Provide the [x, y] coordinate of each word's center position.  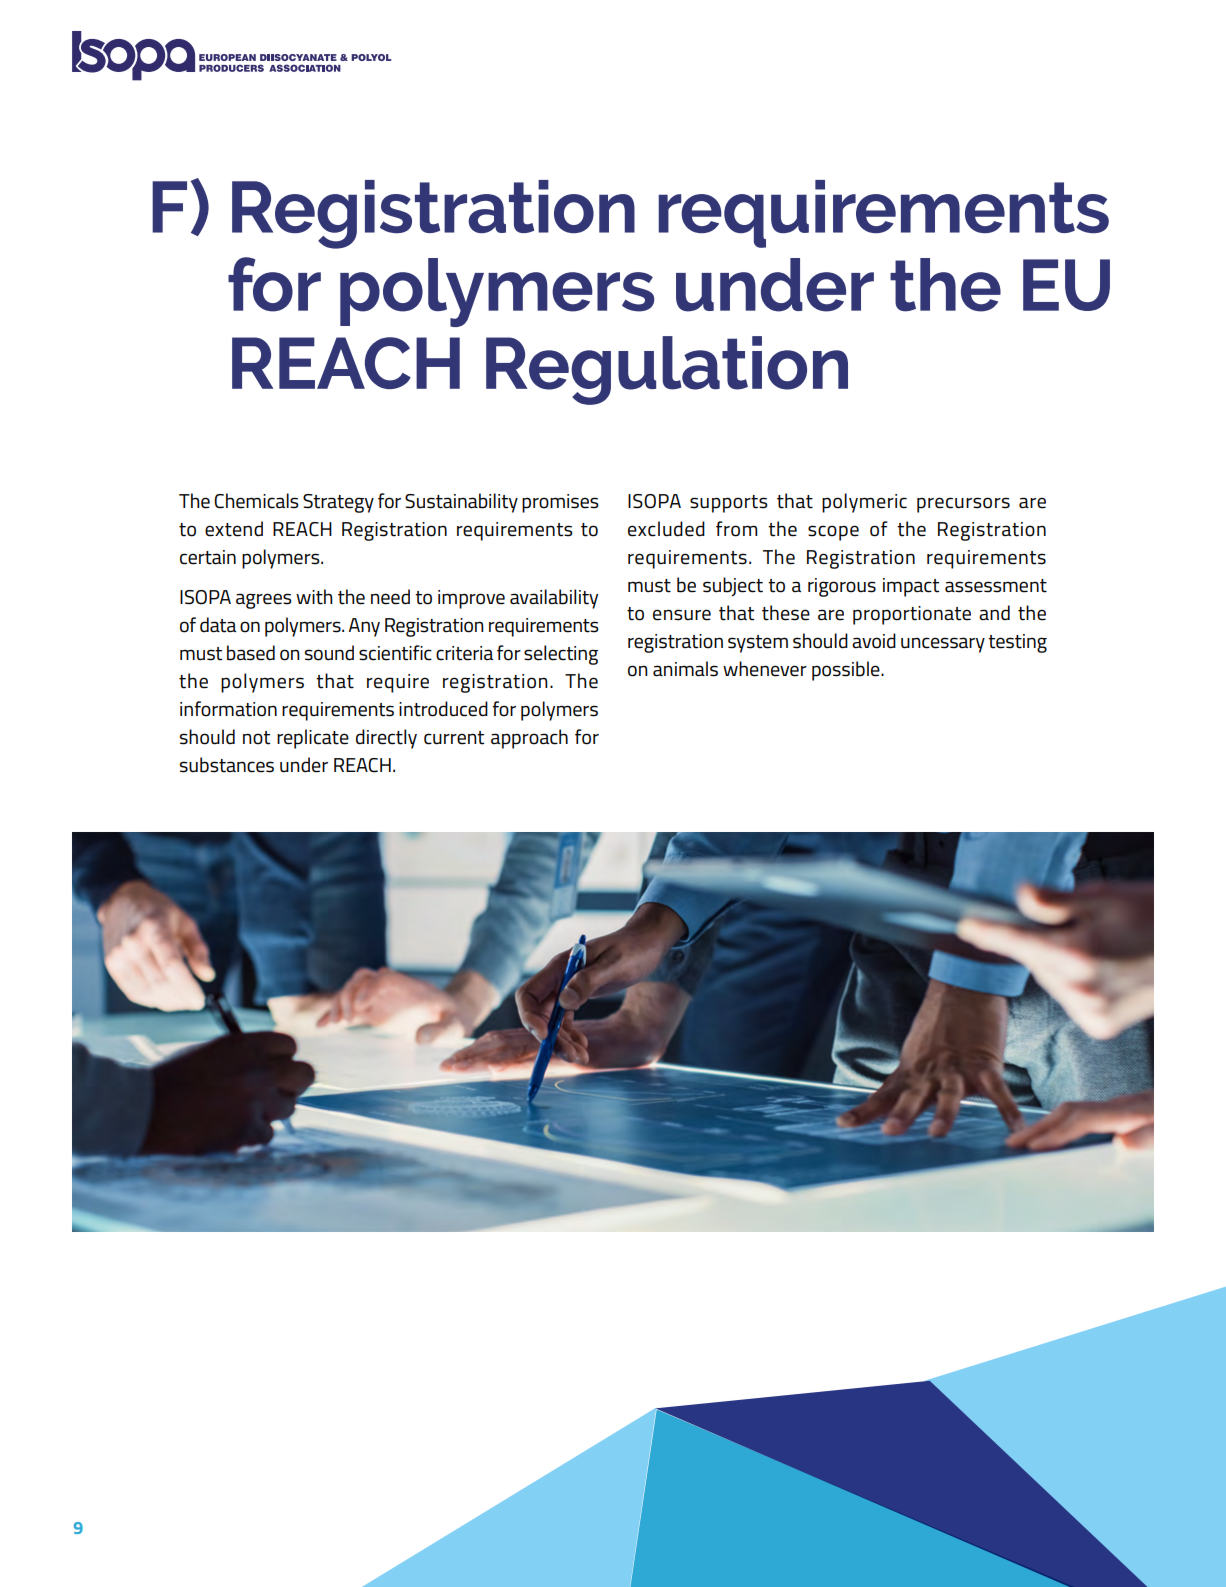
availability [554, 599]
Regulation [667, 370]
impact [911, 587]
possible [847, 671]
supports [729, 504]
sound [329, 653]
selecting [561, 655]
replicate [313, 739]
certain [208, 557]
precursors [963, 505]
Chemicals [256, 501]
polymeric [864, 503]
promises [560, 503]
